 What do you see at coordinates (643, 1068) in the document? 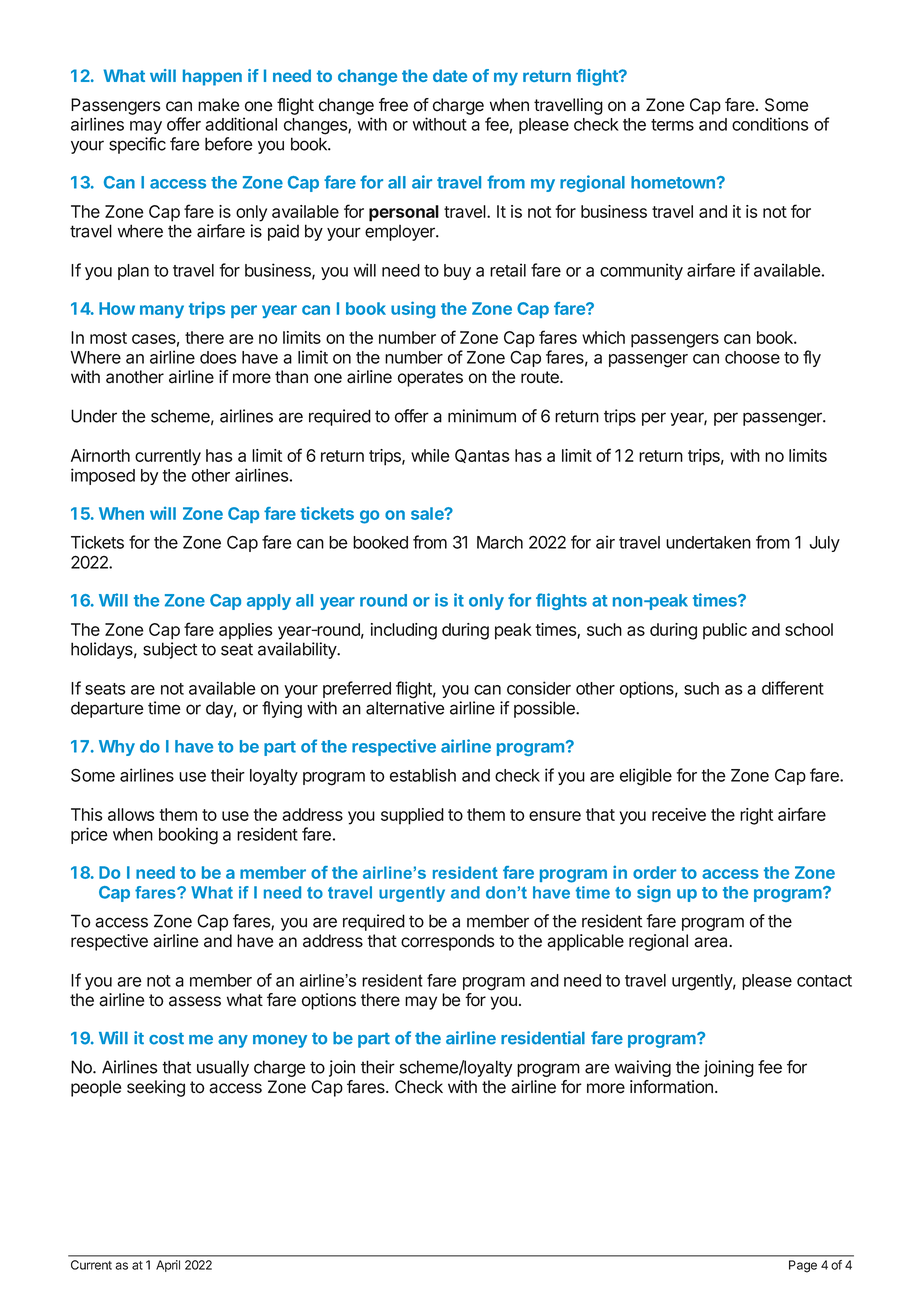
I see `waiving` at bounding box center [643, 1068].
